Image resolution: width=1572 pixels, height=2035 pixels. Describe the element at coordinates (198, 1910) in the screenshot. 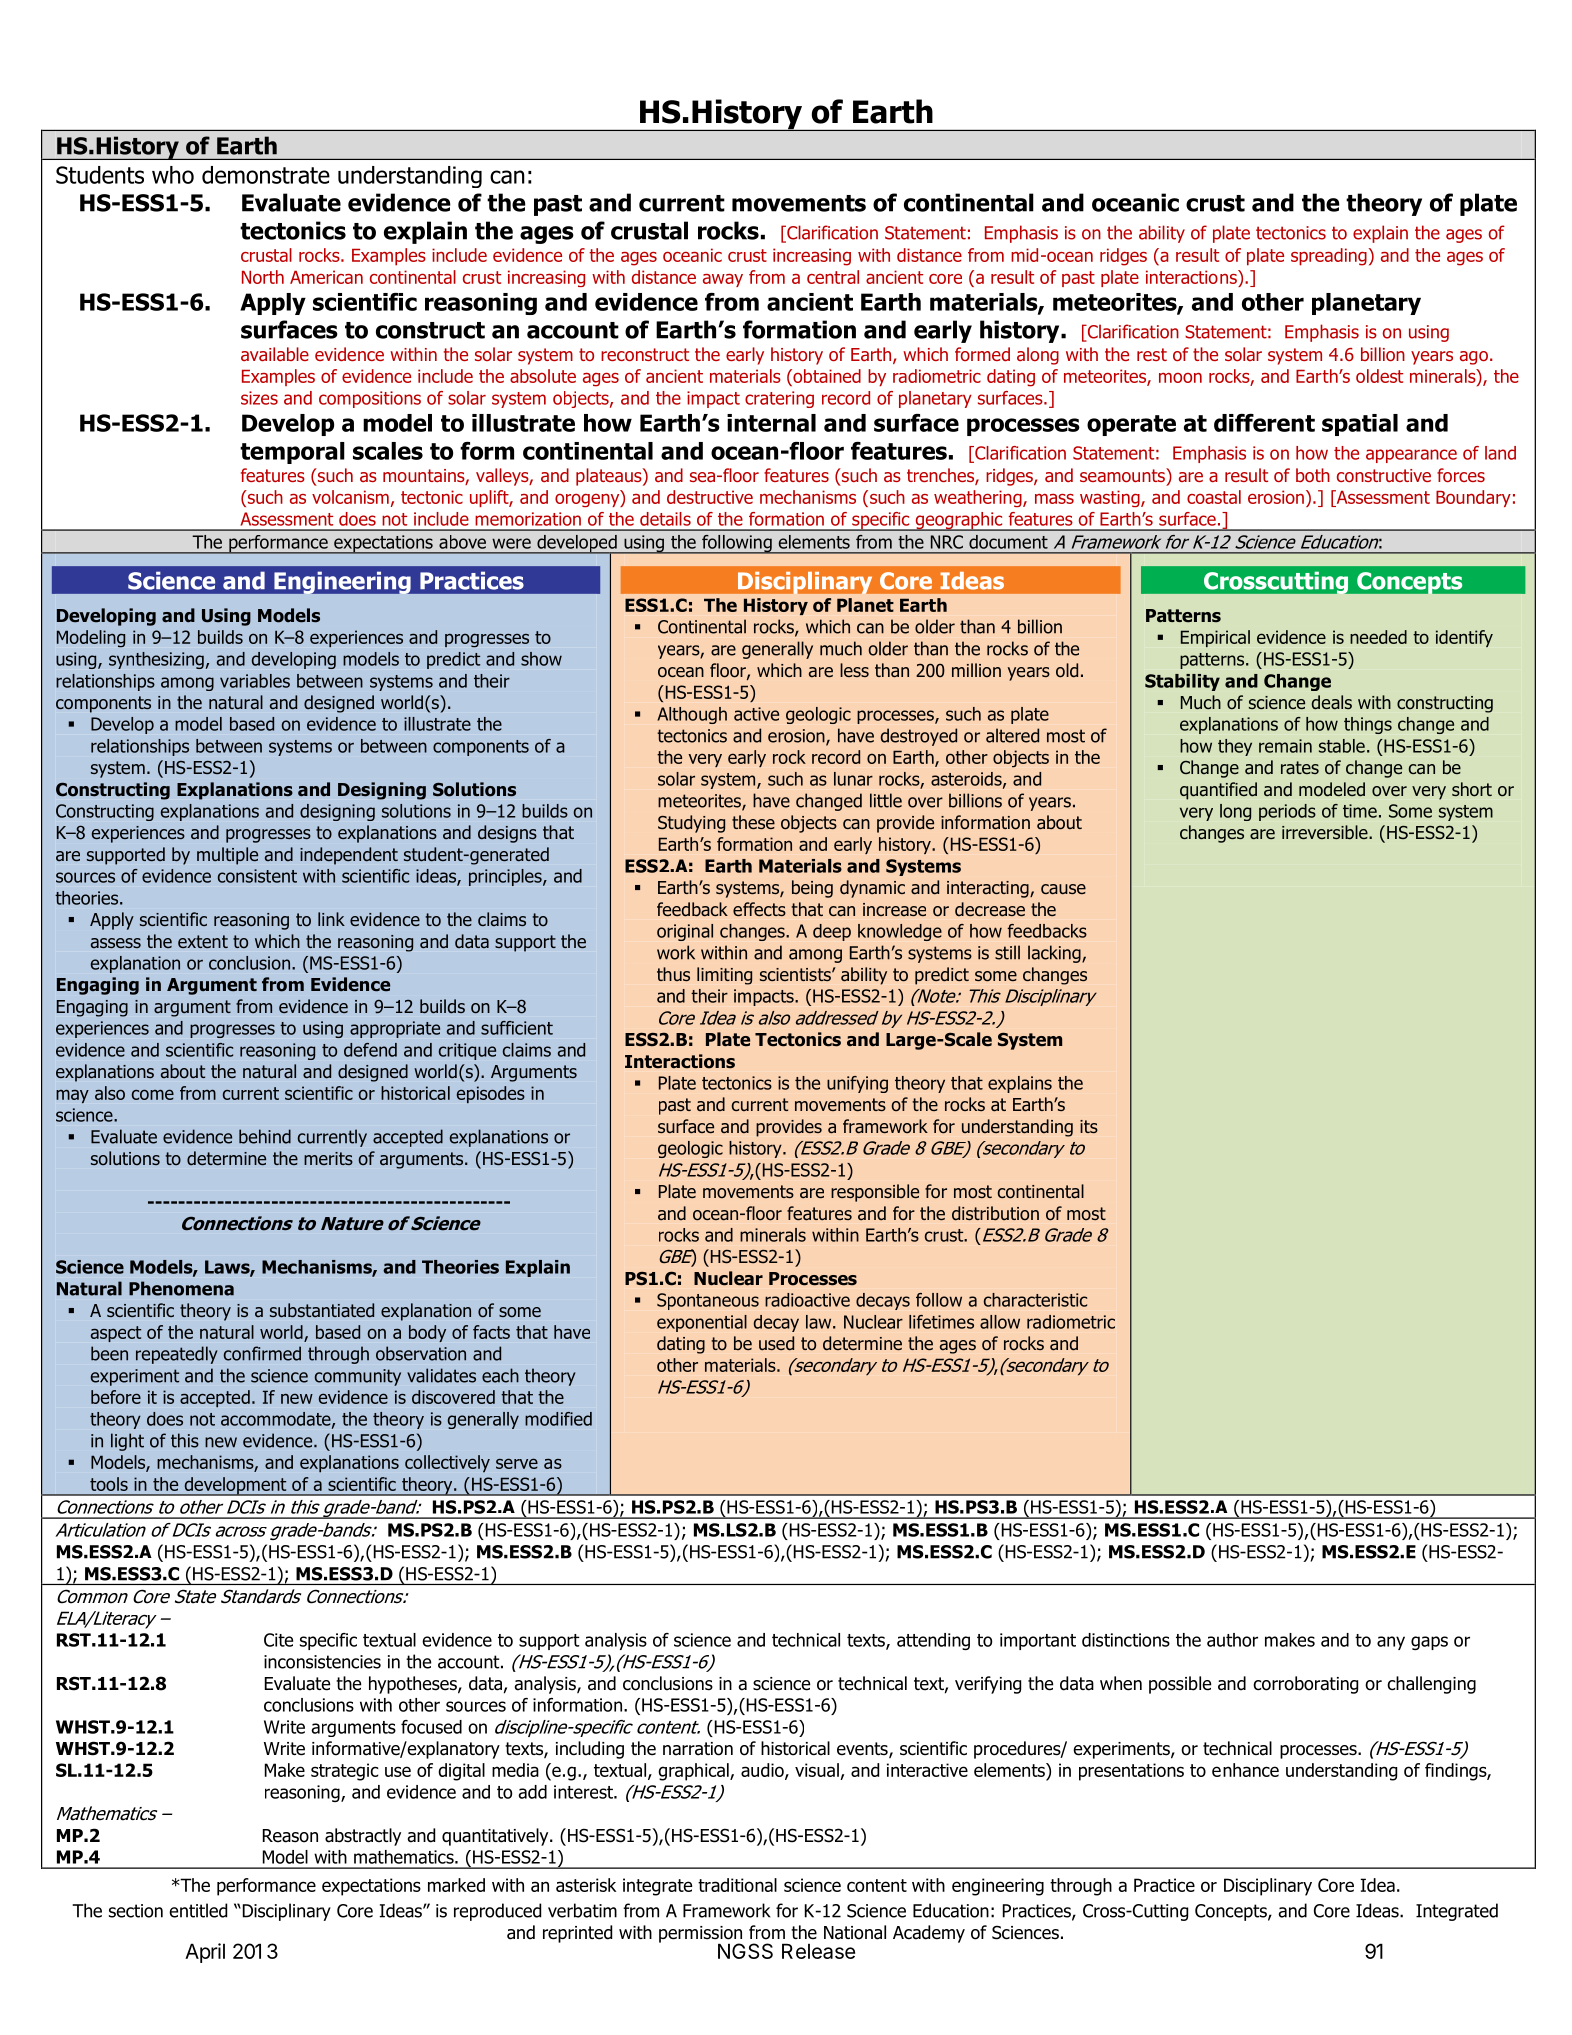

I see `entitled` at that location.
